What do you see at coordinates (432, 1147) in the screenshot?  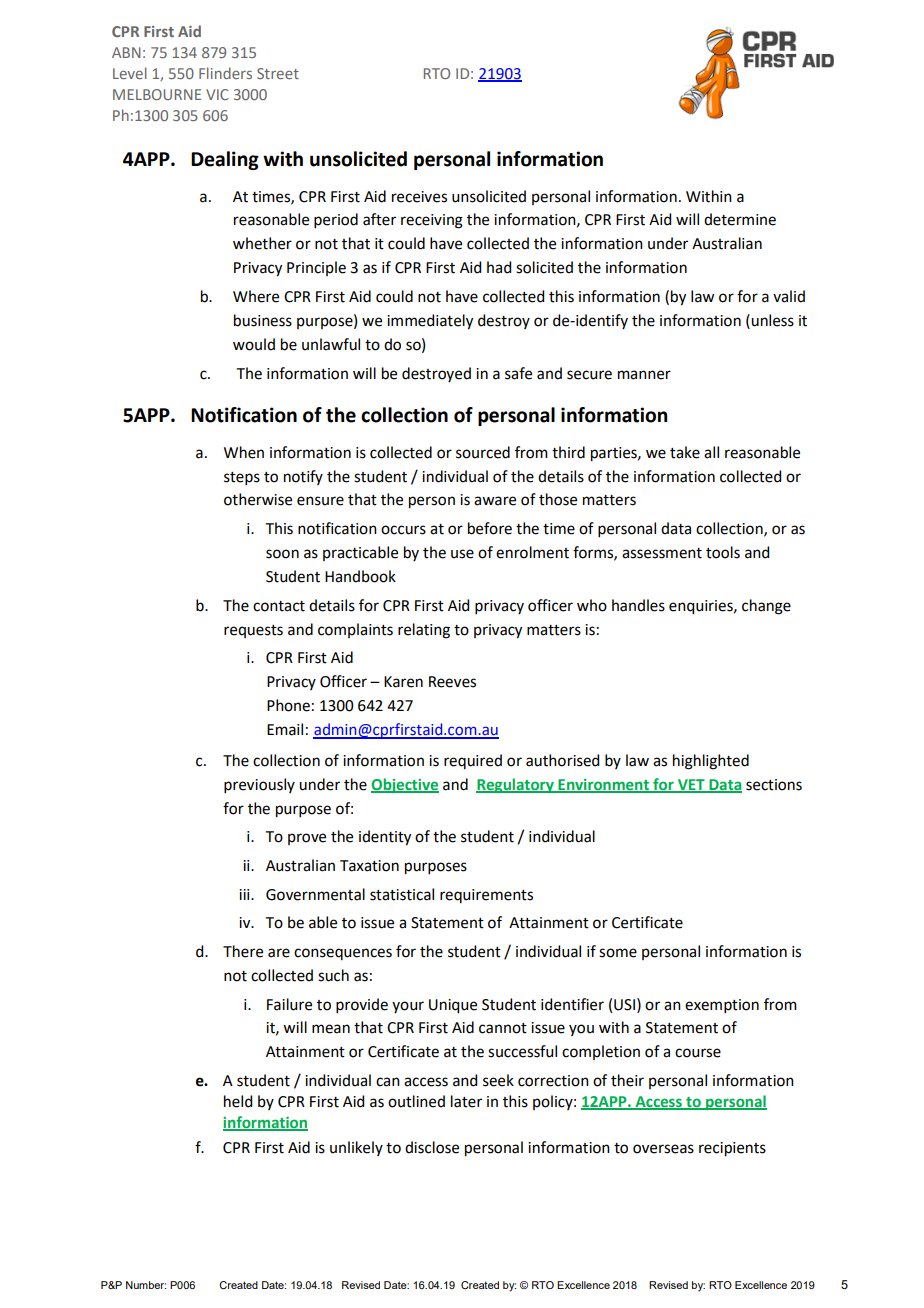 I see `disclose` at bounding box center [432, 1147].
